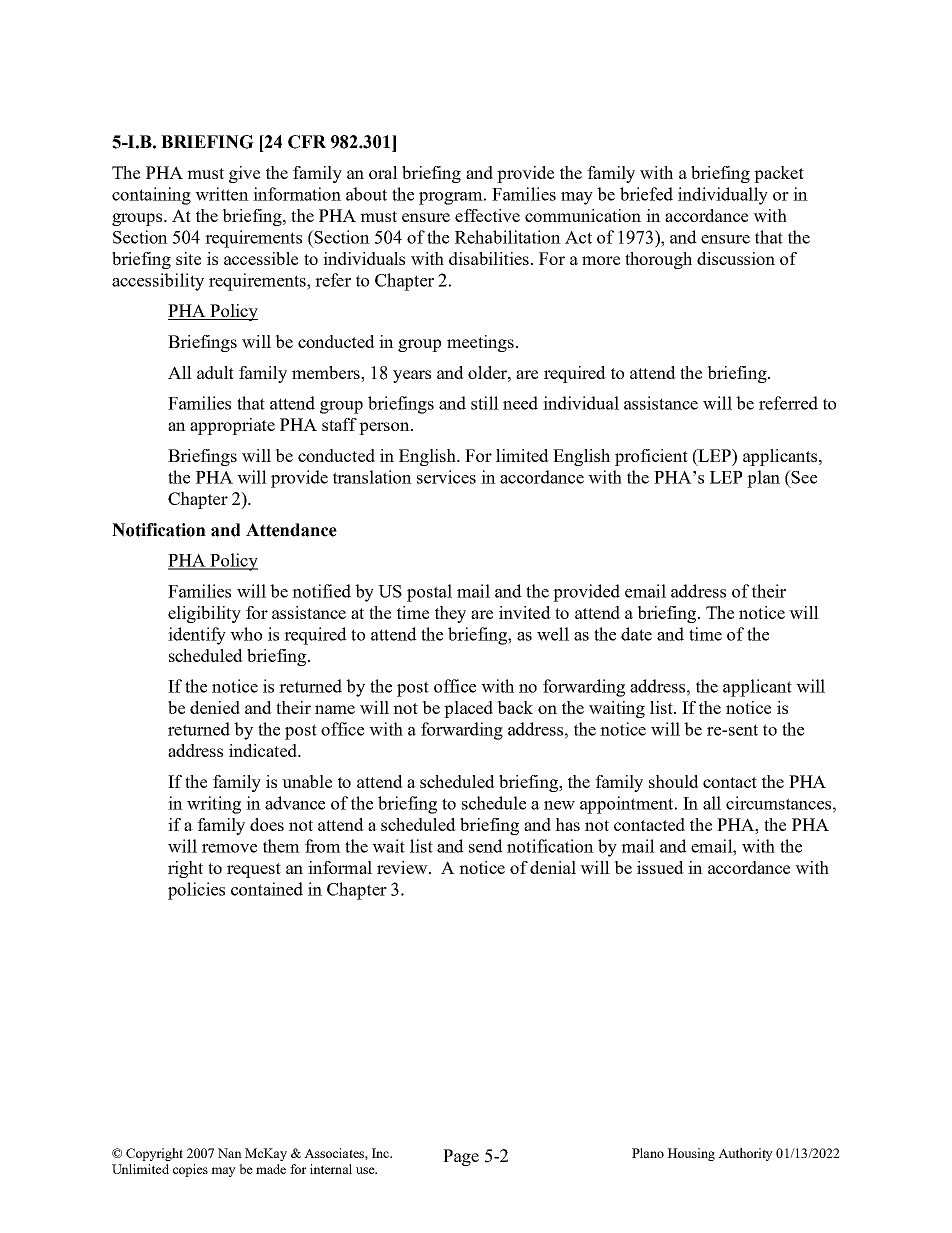 The width and height of the screenshot is (952, 1233). What do you see at coordinates (230, 1153) in the screenshot?
I see `Nan` at bounding box center [230, 1153].
